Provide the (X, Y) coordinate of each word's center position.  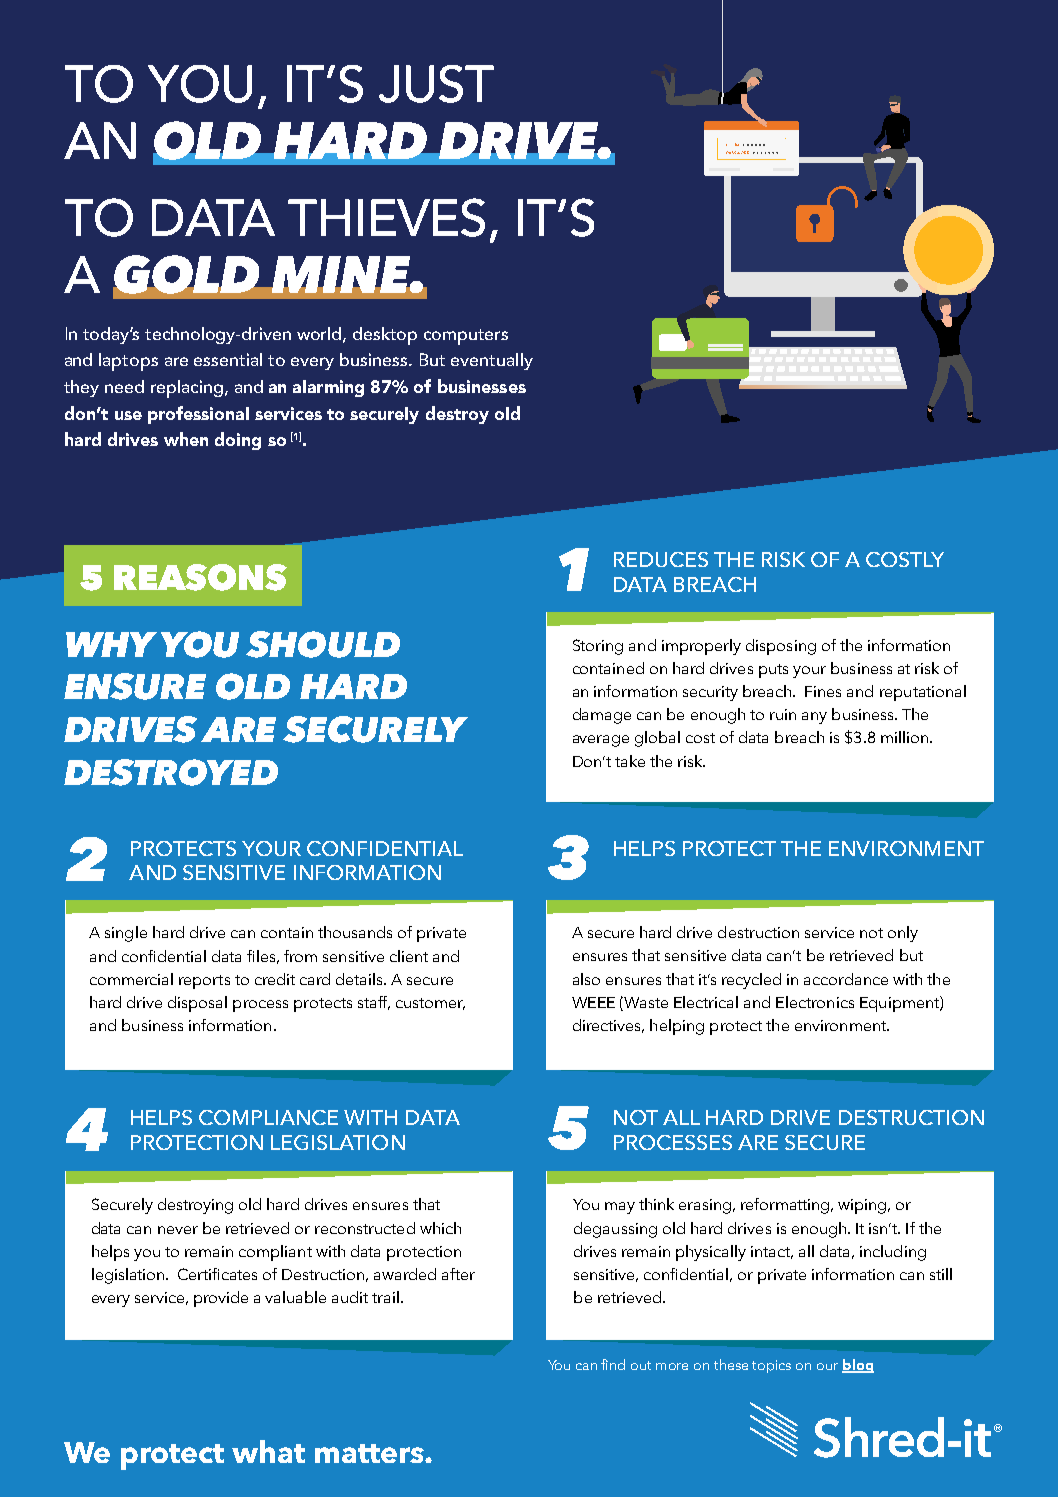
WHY (111, 644)
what (268, 1451)
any (814, 718)
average (601, 741)
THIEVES (386, 217)
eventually (492, 361)
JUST (436, 84)
